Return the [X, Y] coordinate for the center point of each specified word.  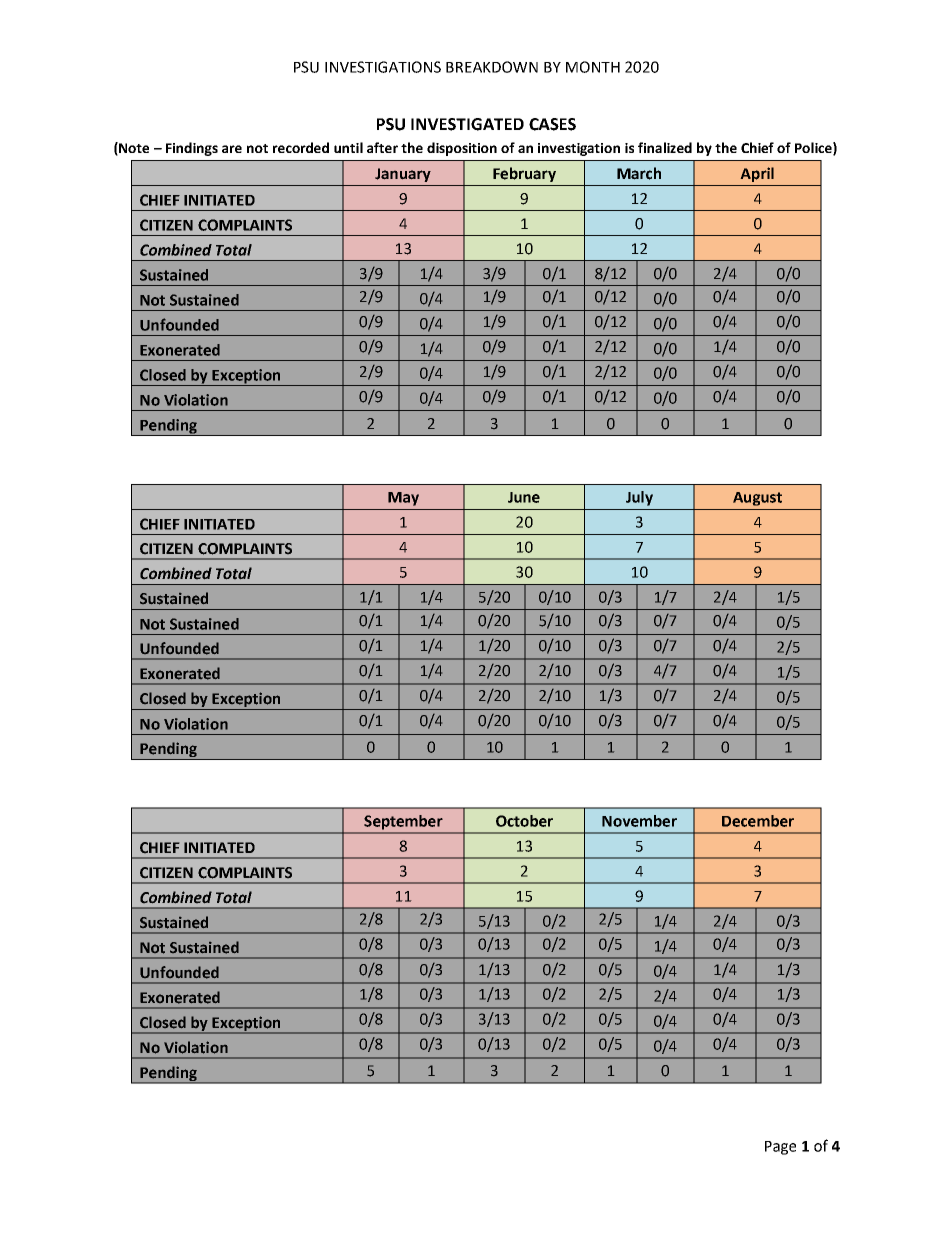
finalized [665, 147]
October [524, 821]
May [403, 499]
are [232, 149]
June [524, 497]
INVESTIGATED [467, 124]
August [757, 499]
